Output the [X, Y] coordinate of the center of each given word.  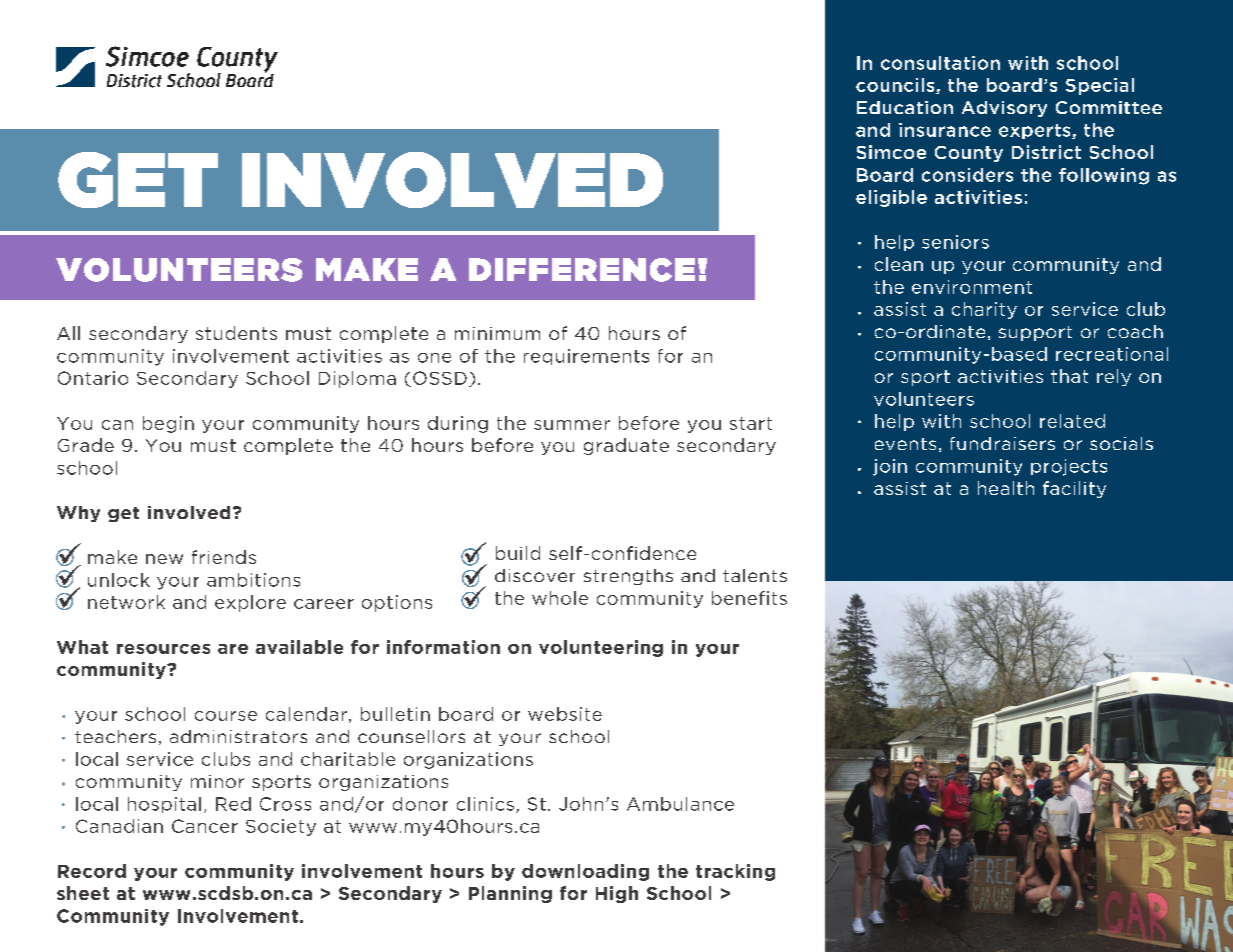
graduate [626, 446]
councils [896, 86]
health [1006, 488]
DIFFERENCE [582, 270]
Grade [86, 445]
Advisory [1004, 109]
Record [92, 871]
